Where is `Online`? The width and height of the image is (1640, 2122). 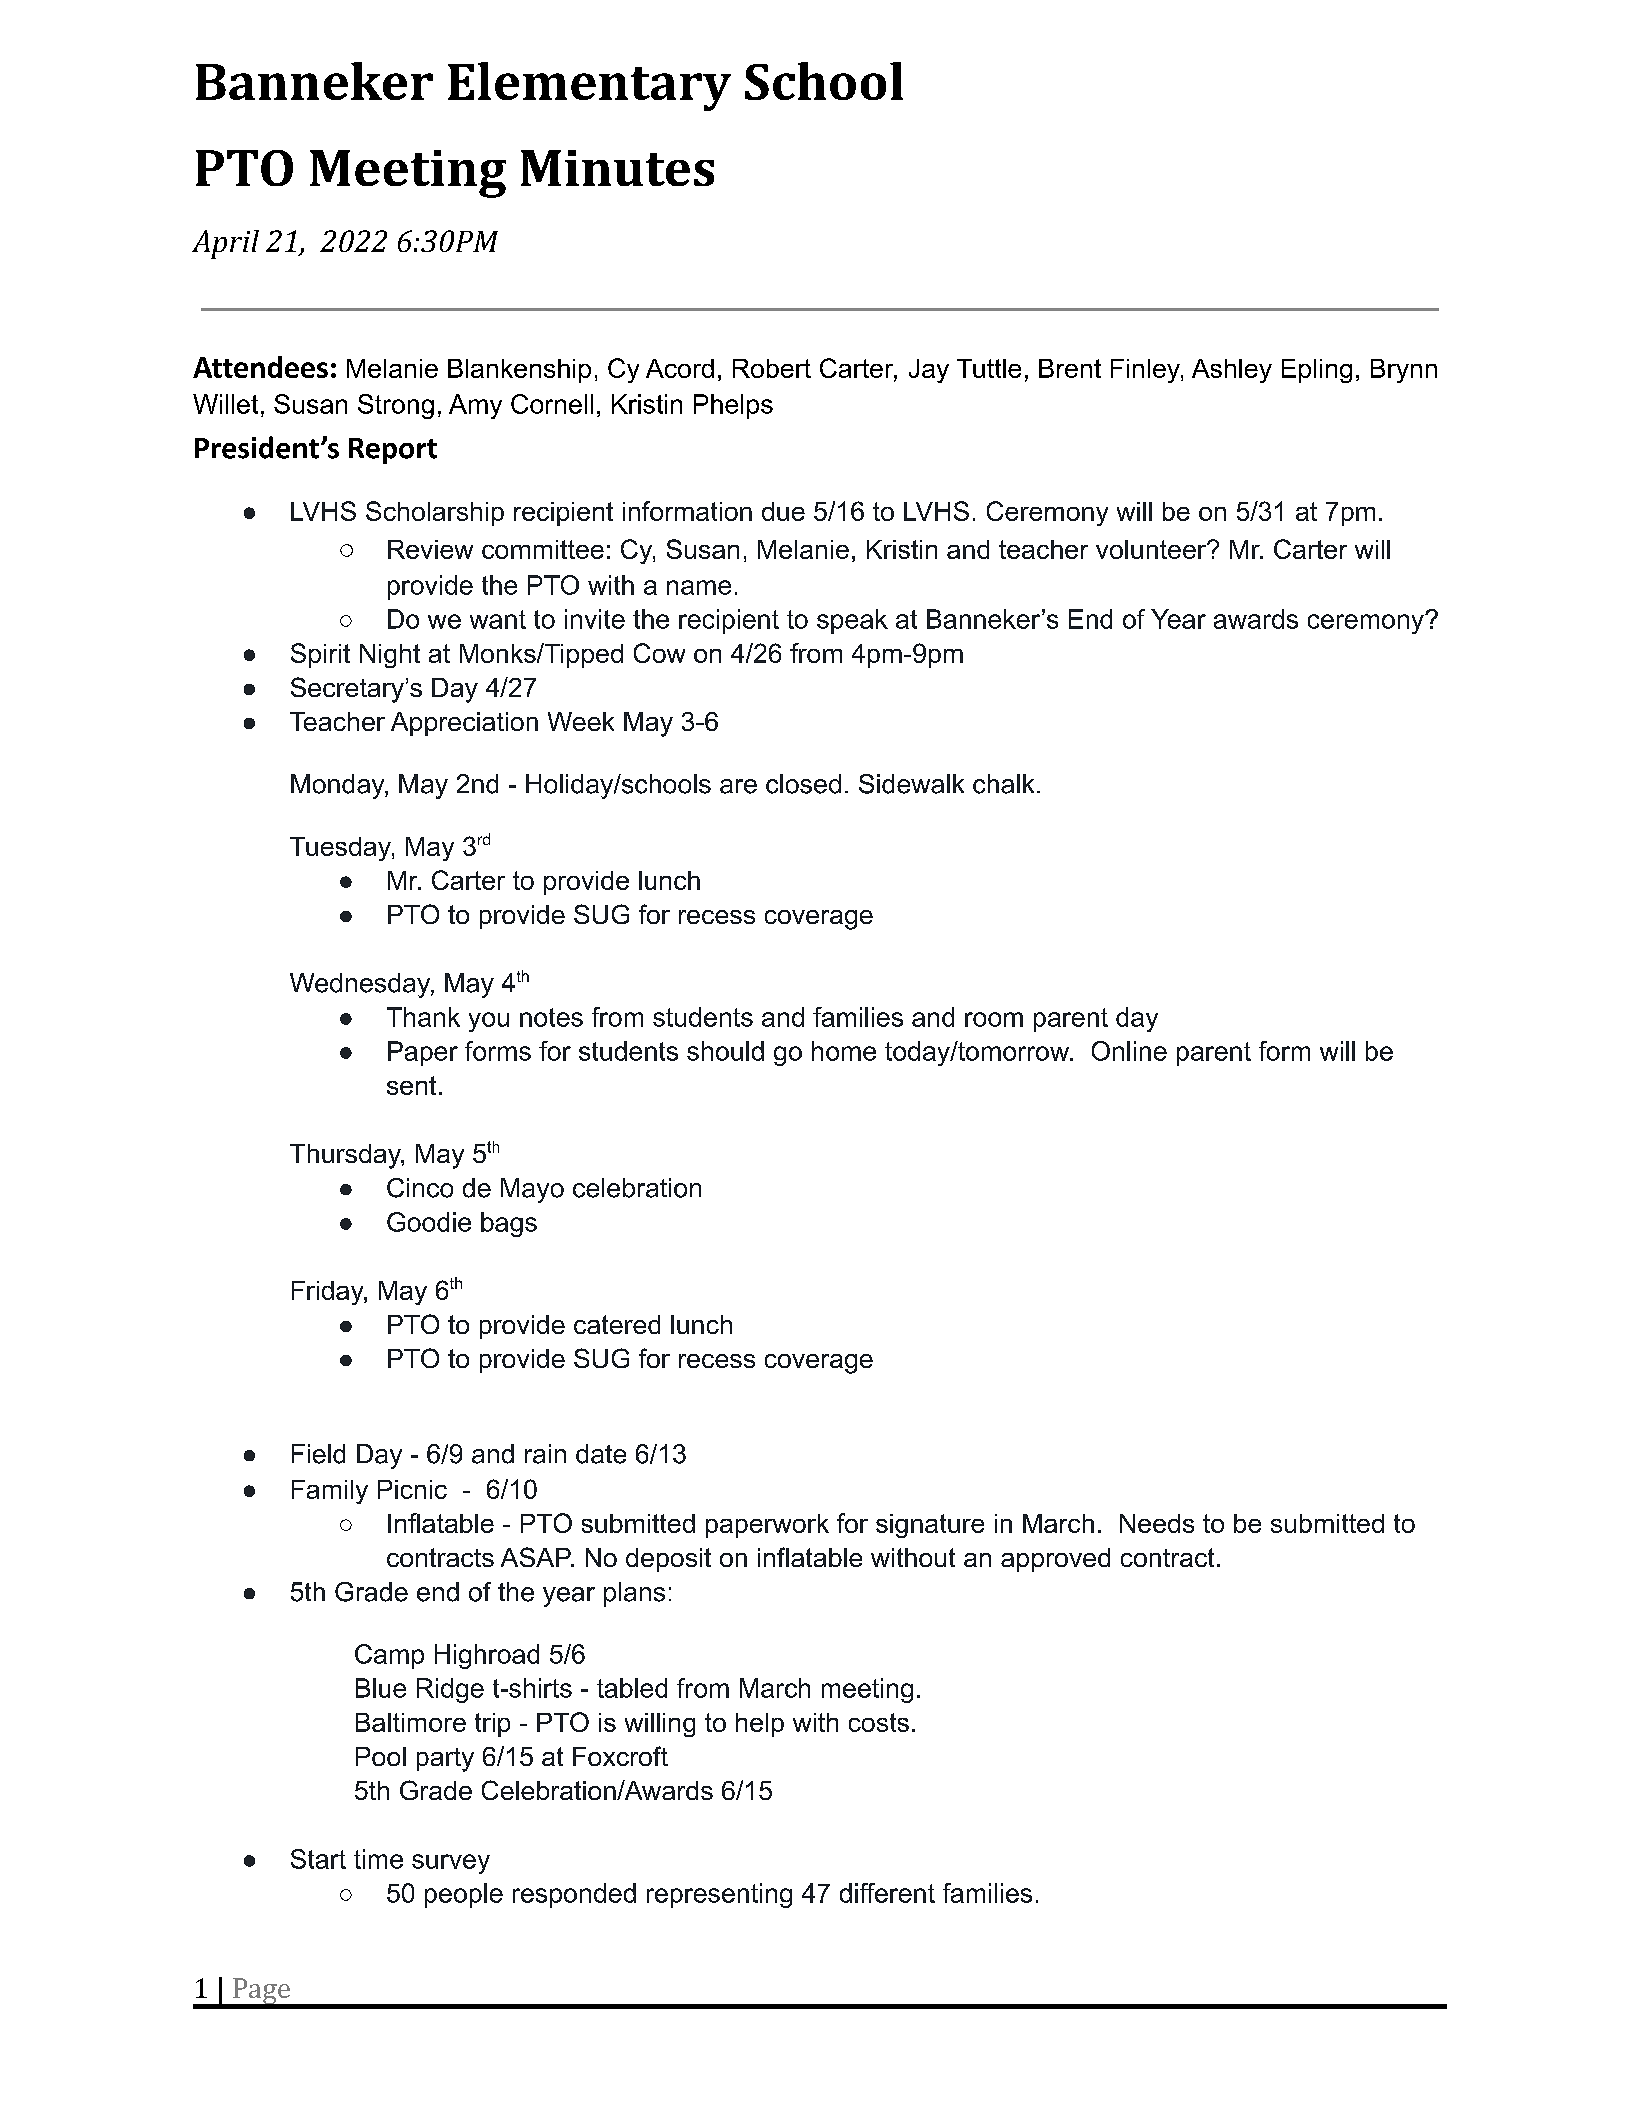 Online is located at coordinates (1129, 1051).
